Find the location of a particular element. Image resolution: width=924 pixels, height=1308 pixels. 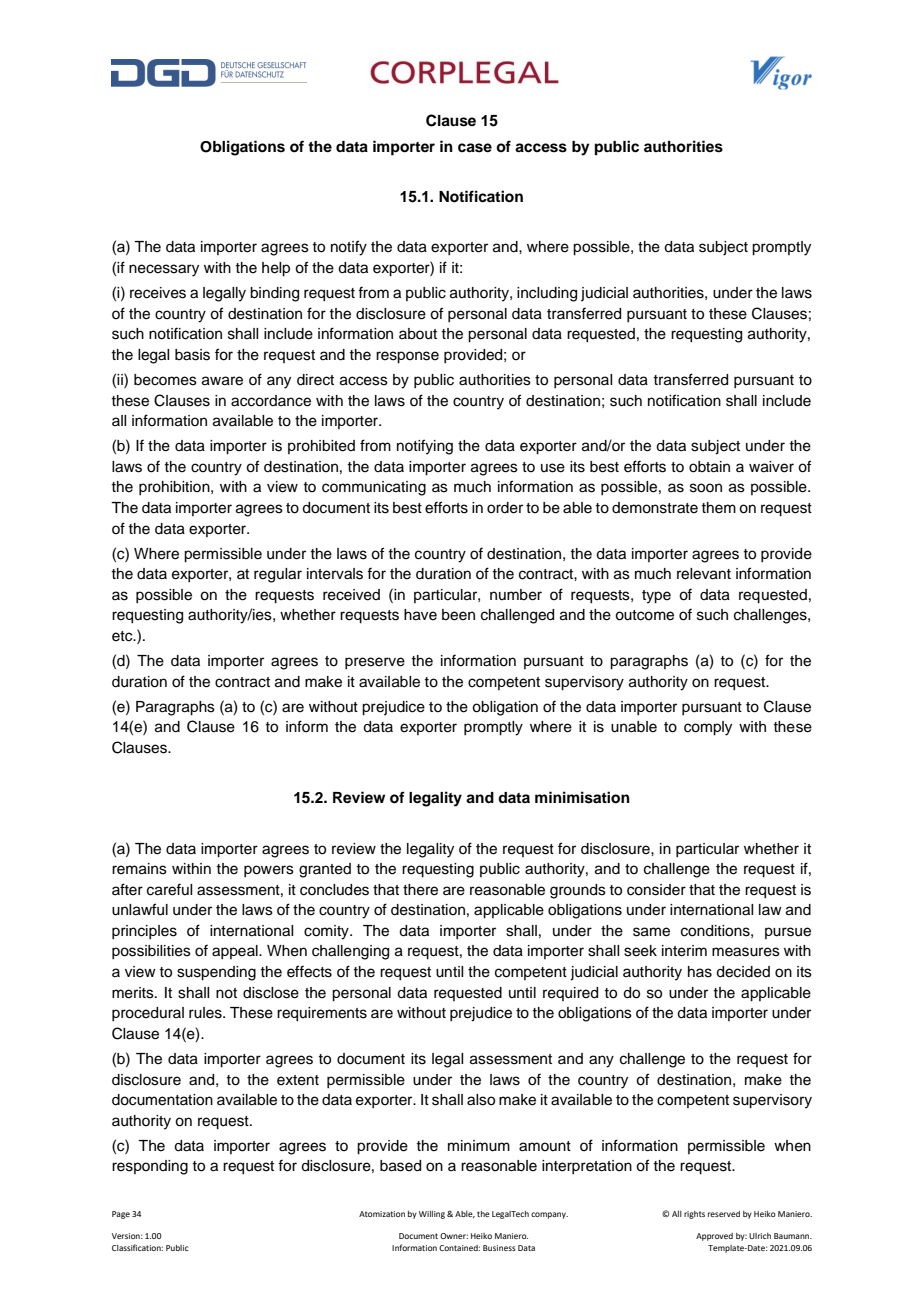

there is located at coordinates (420, 890).
